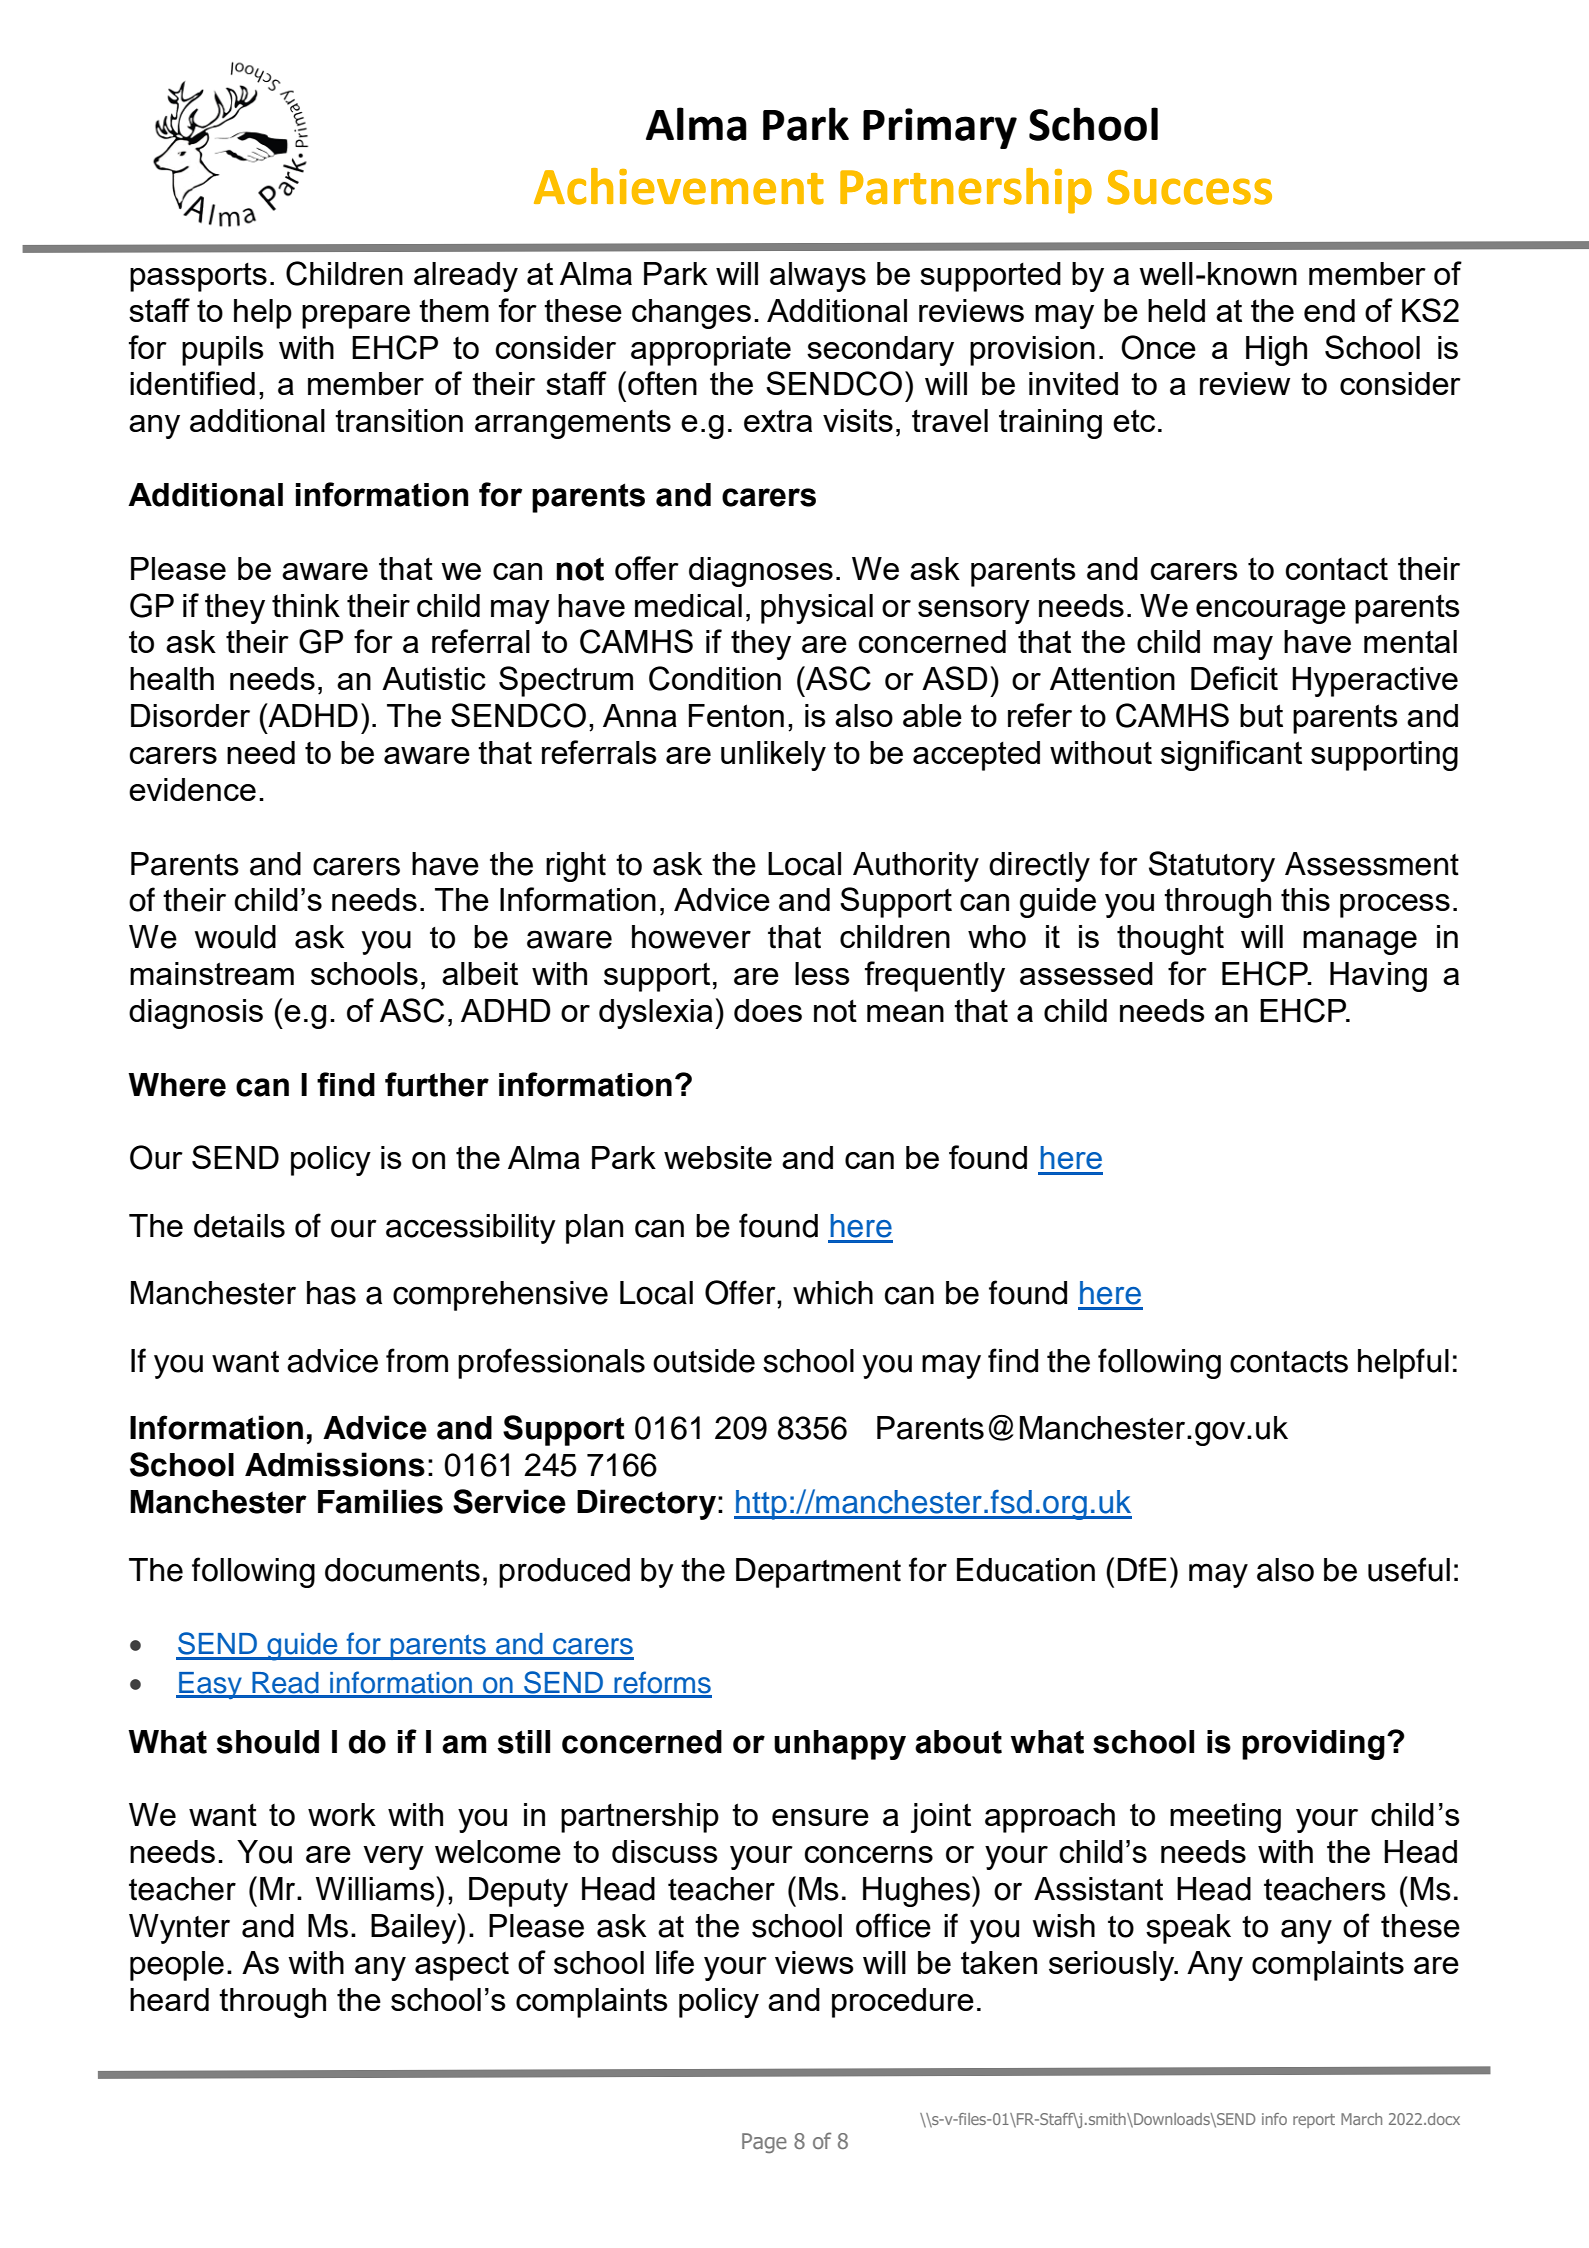  I want to click on Achievement, so click(679, 186).
